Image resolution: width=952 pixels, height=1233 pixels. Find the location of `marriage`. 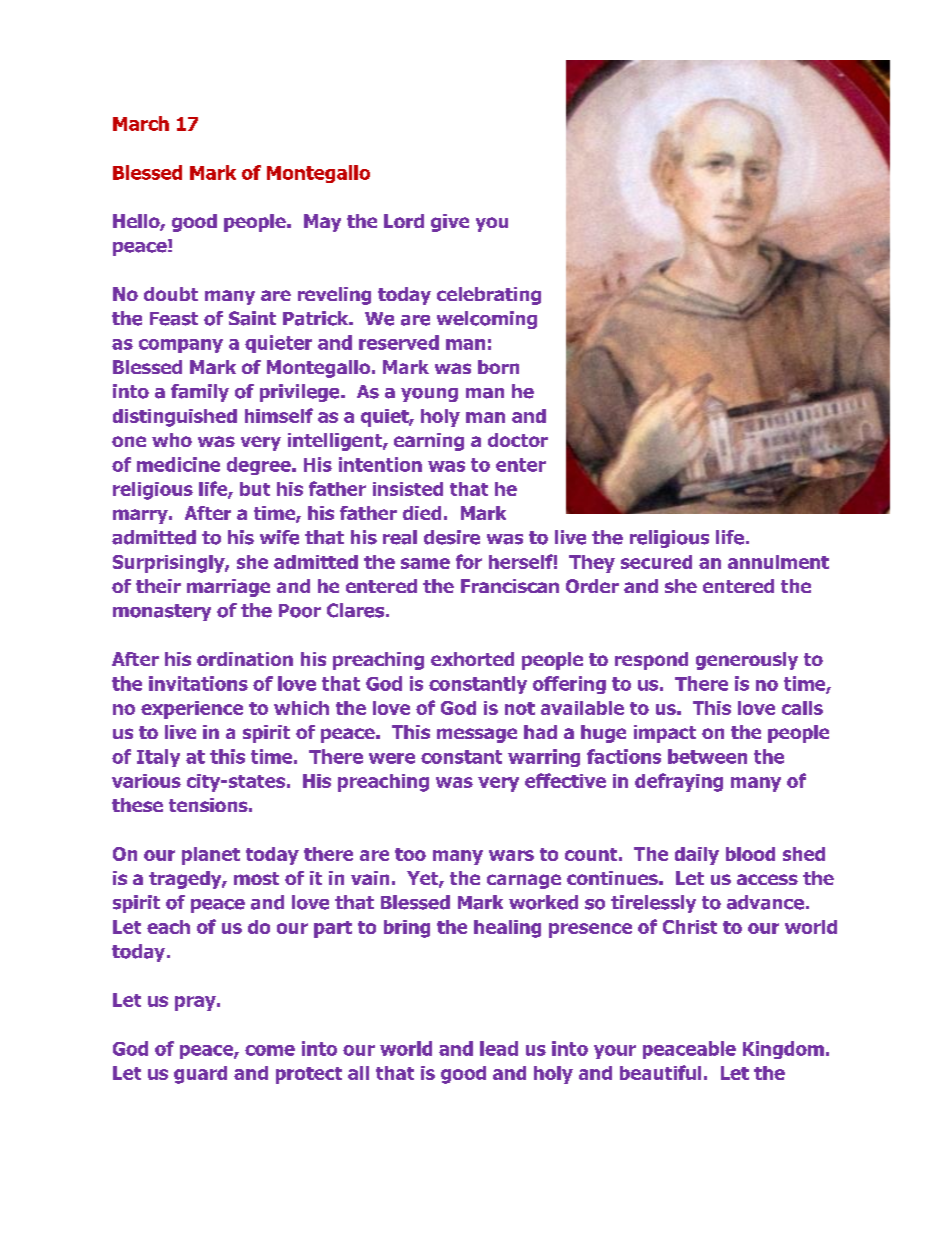

marriage is located at coordinates (228, 588).
